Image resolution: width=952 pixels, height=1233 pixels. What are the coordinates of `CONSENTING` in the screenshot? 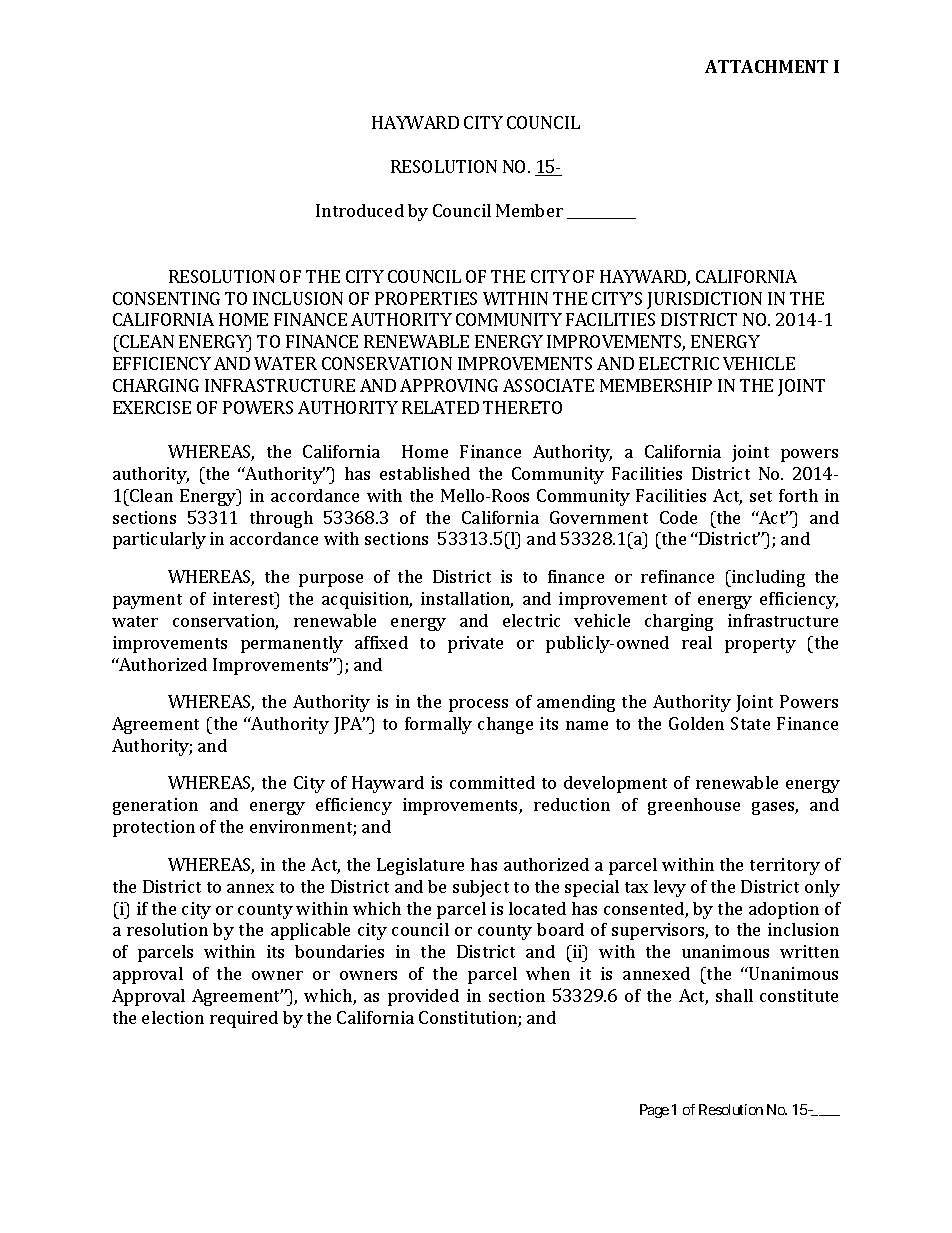 It's located at (166, 298).
